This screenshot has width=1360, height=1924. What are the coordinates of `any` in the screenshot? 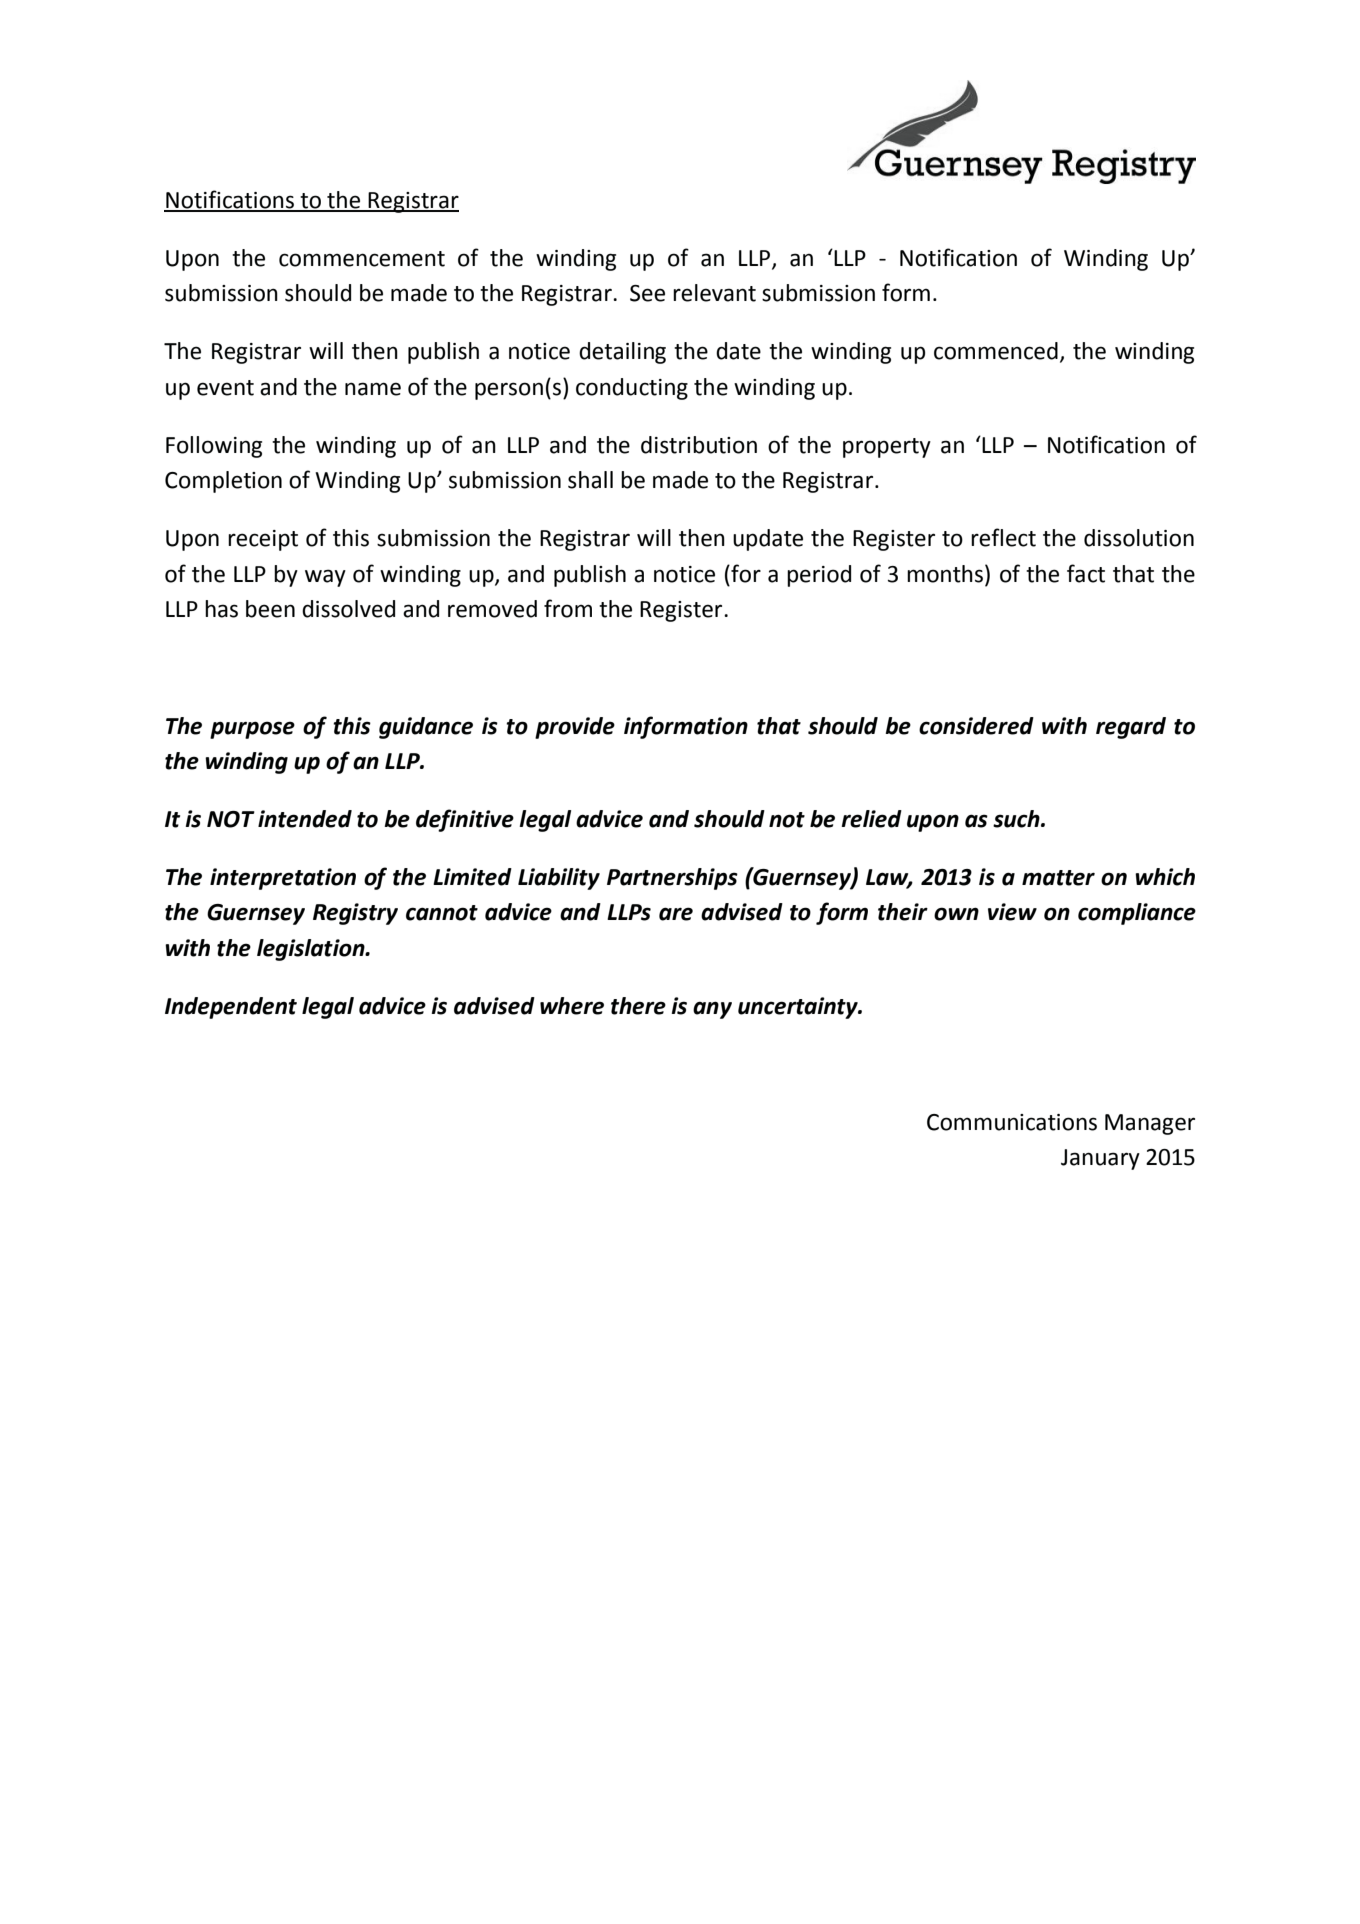 It's located at (712, 1010).
